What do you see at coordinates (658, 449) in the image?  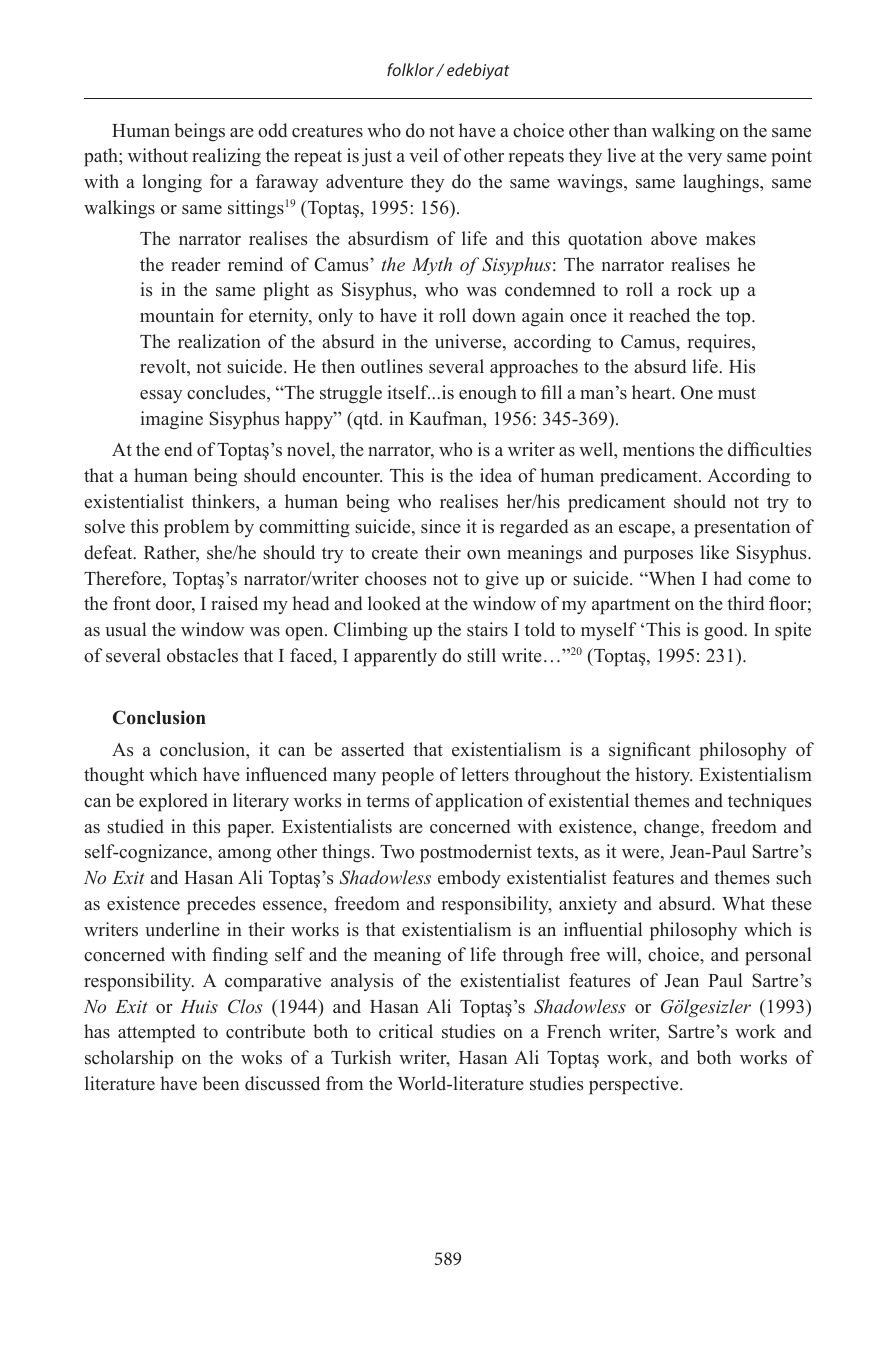 I see `mentions` at bounding box center [658, 449].
